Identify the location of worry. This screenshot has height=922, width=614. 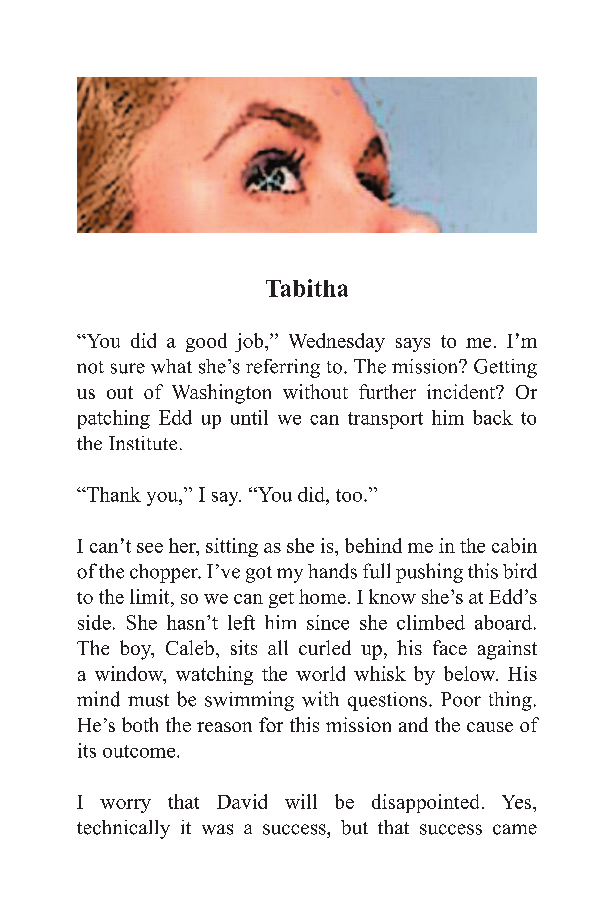
(125, 806).
